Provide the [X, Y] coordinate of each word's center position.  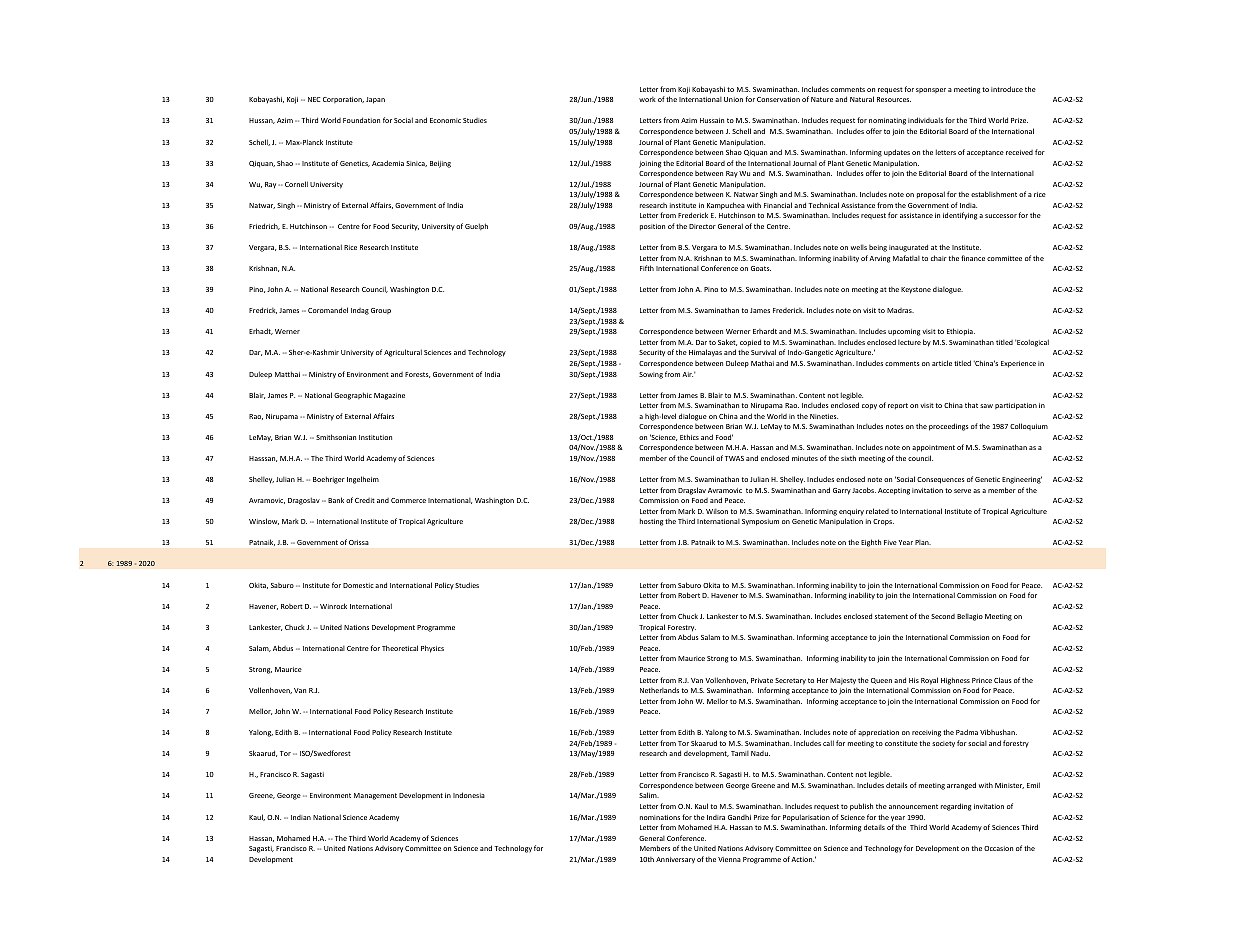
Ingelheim [363, 480]
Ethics [689, 437]
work [647, 99]
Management [375, 796]
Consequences [940, 480]
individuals [925, 120]
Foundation [361, 120]
